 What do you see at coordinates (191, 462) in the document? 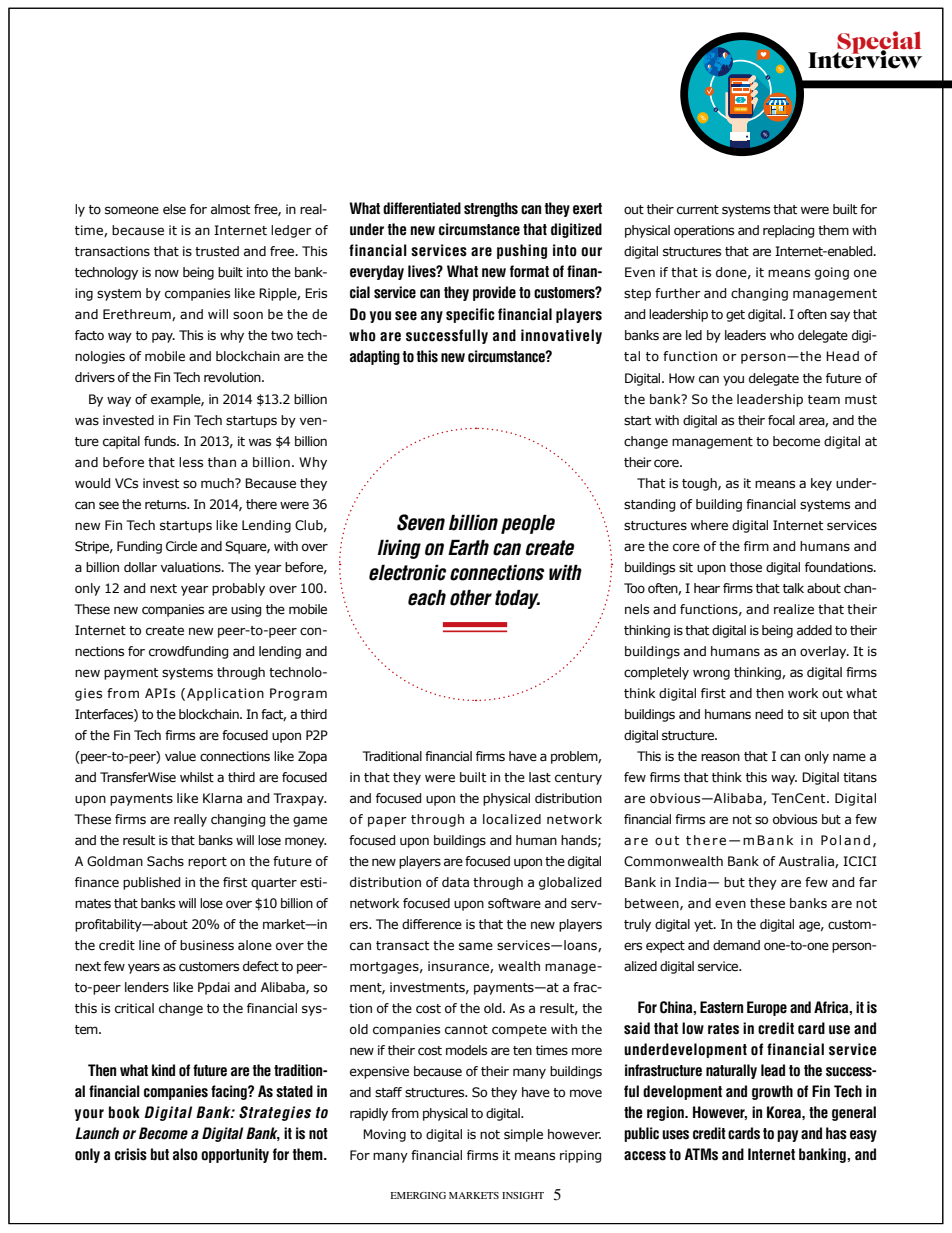
I see `less` at bounding box center [191, 462].
